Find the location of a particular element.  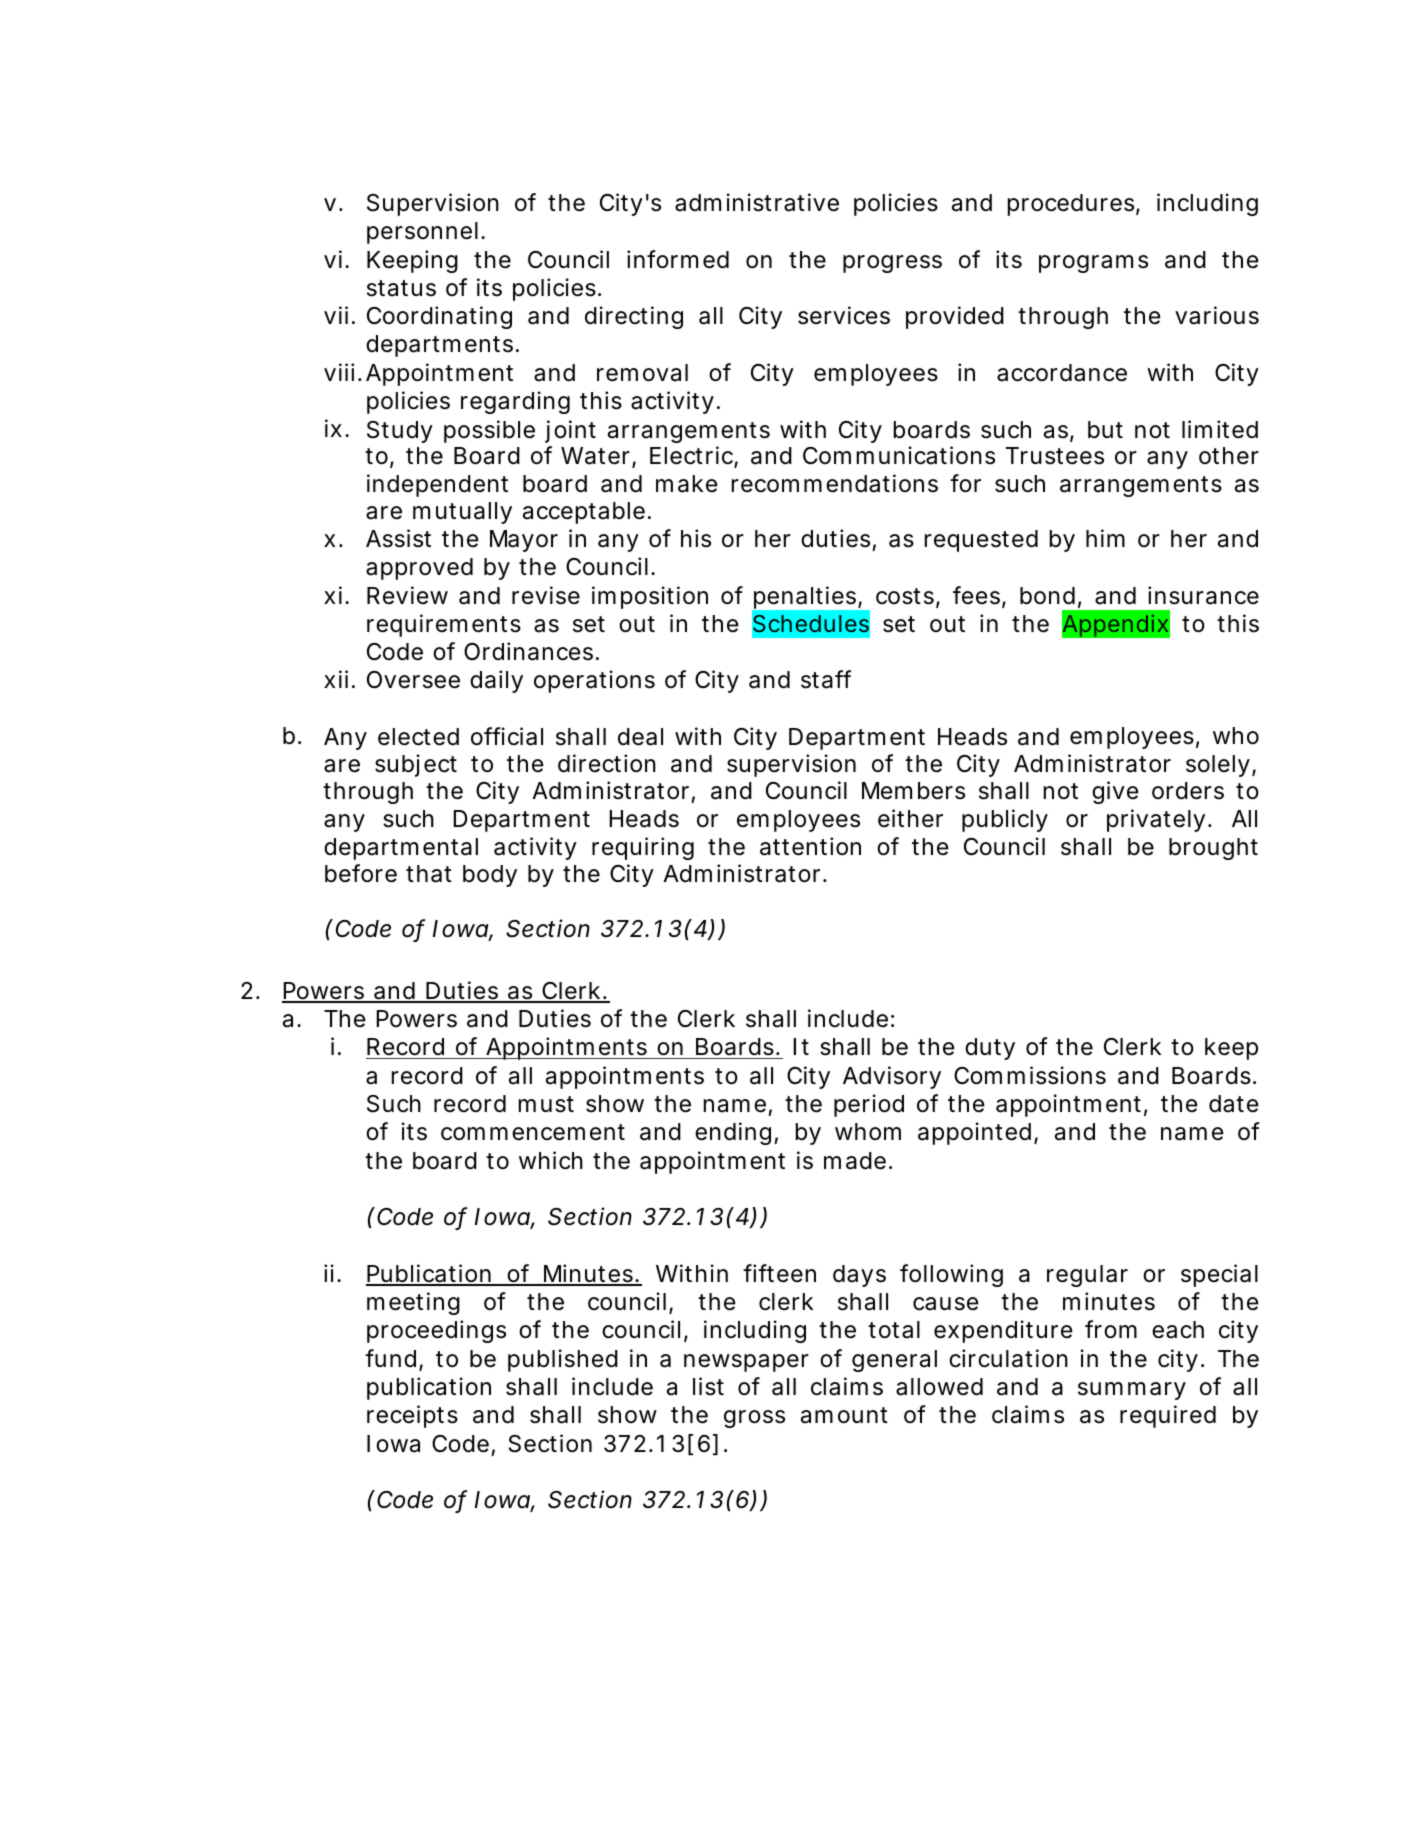

subject is located at coordinates (416, 765).
